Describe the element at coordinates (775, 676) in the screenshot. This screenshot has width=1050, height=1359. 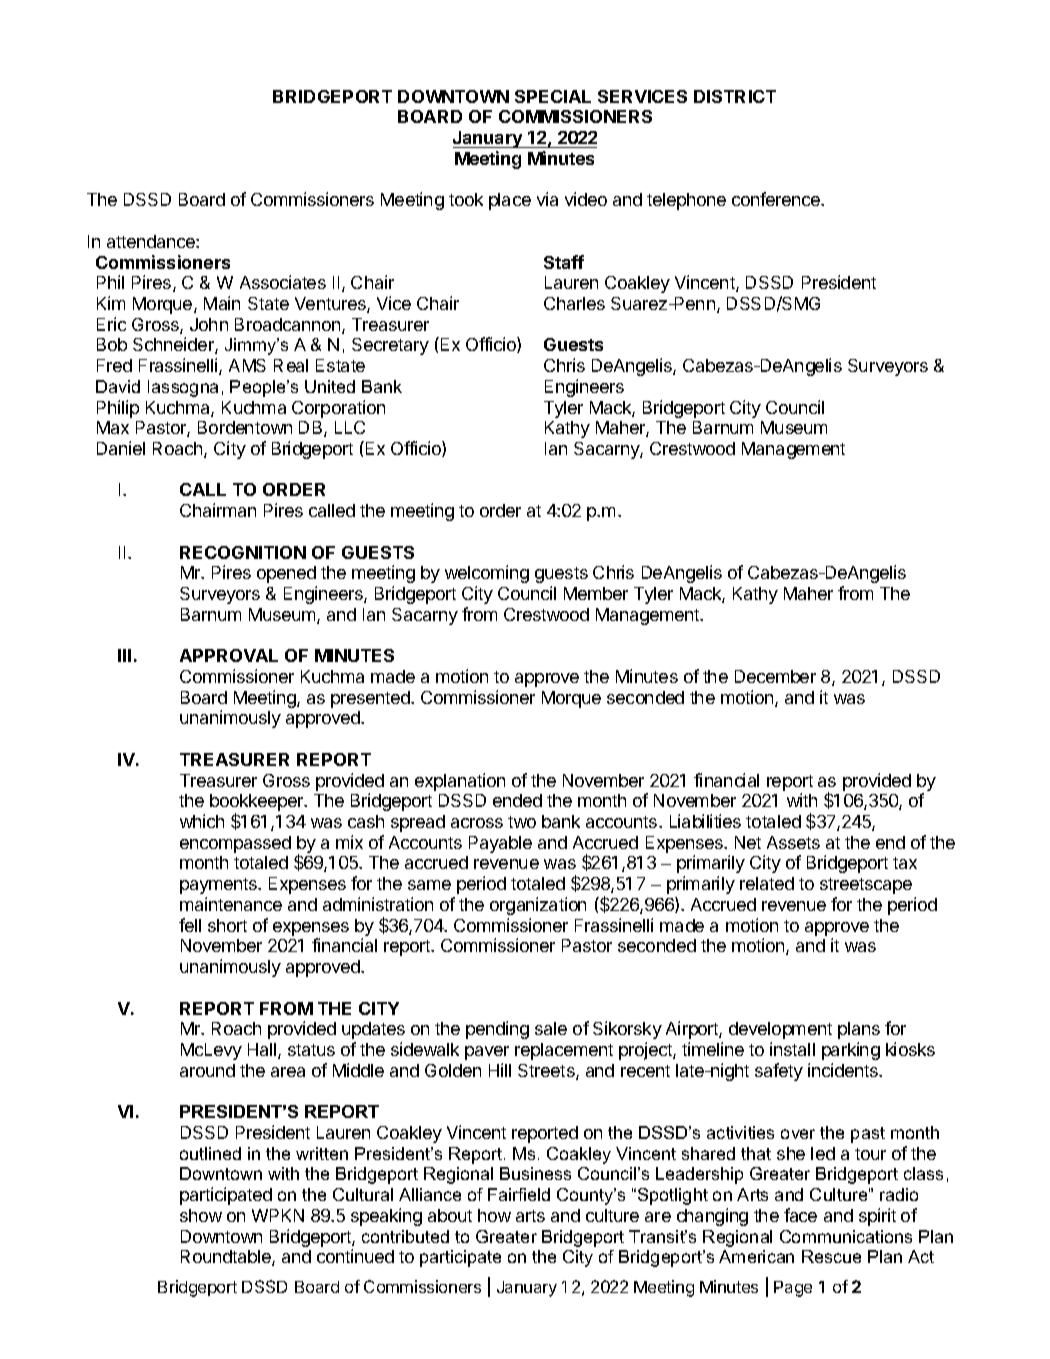
I see `December` at that location.
